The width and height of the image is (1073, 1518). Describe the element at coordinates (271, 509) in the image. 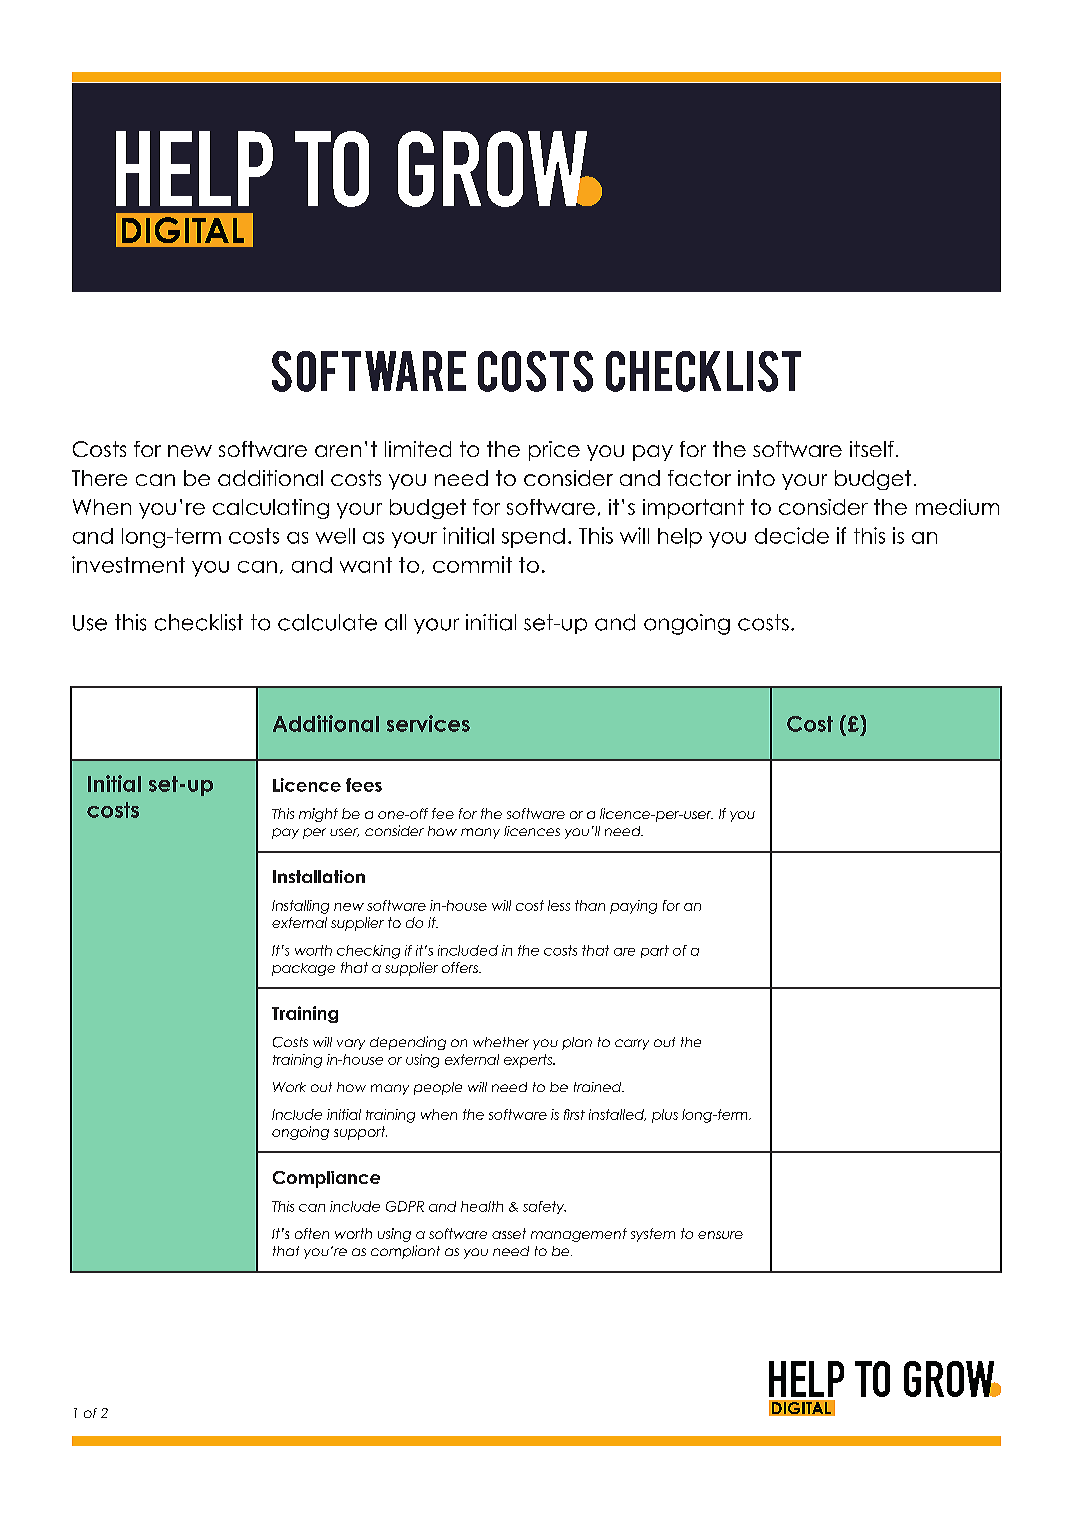

I see `calculating` at that location.
